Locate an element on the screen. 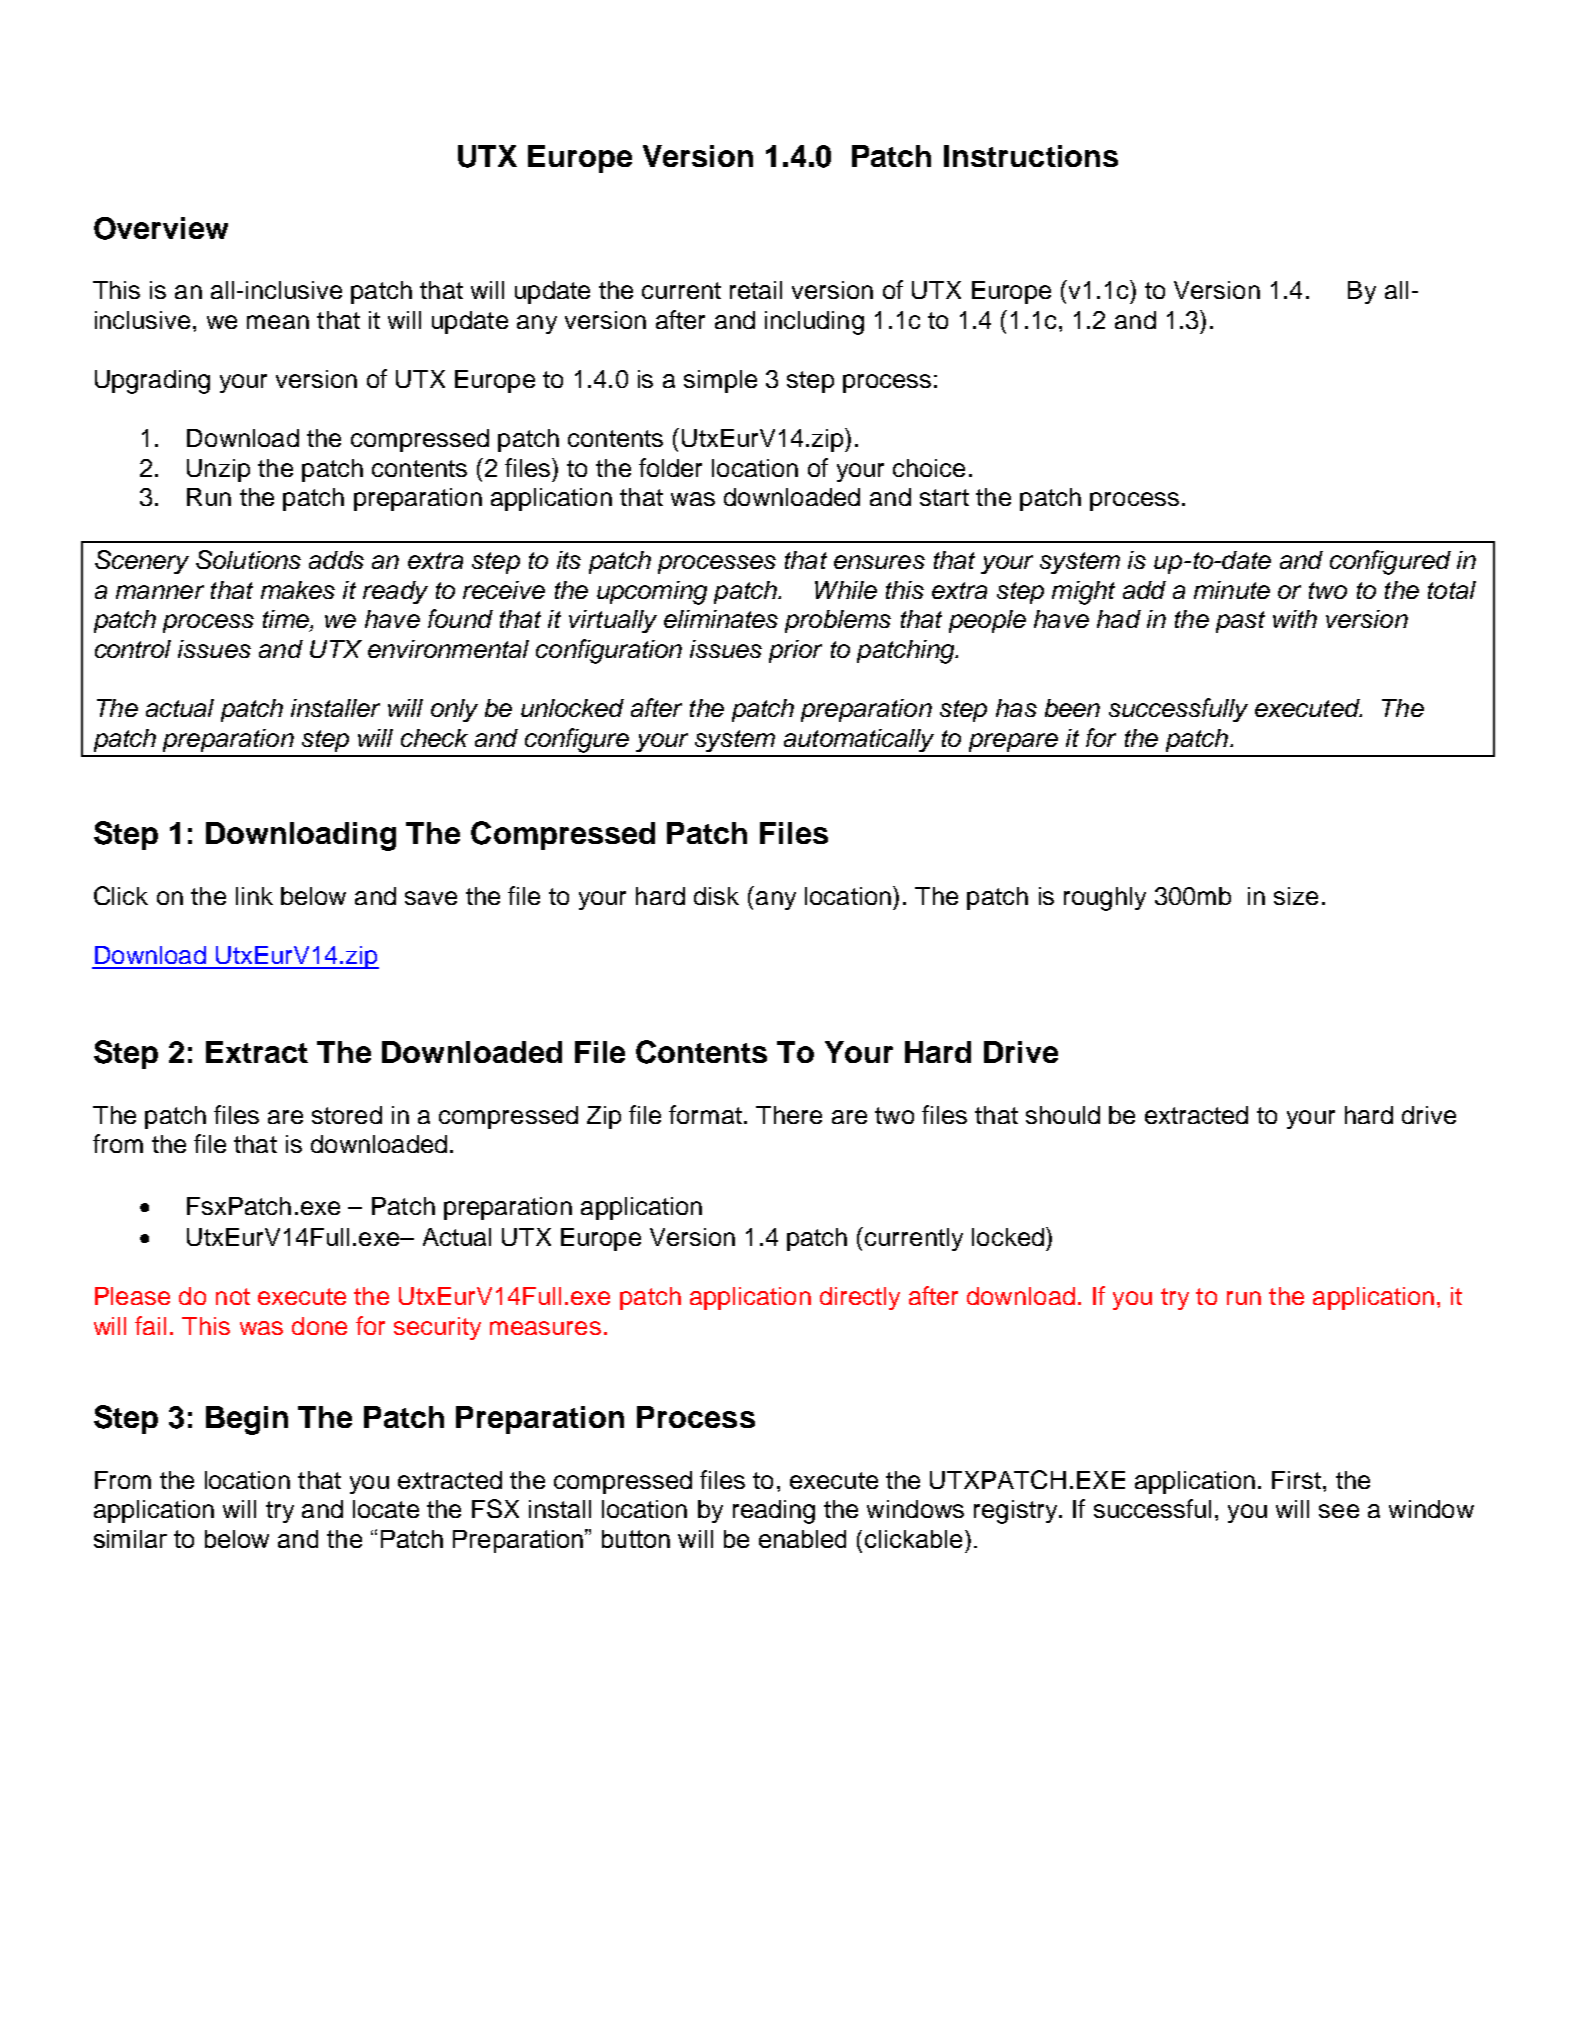 This screenshot has width=1576, height=2039. locate is located at coordinates (386, 1509).
